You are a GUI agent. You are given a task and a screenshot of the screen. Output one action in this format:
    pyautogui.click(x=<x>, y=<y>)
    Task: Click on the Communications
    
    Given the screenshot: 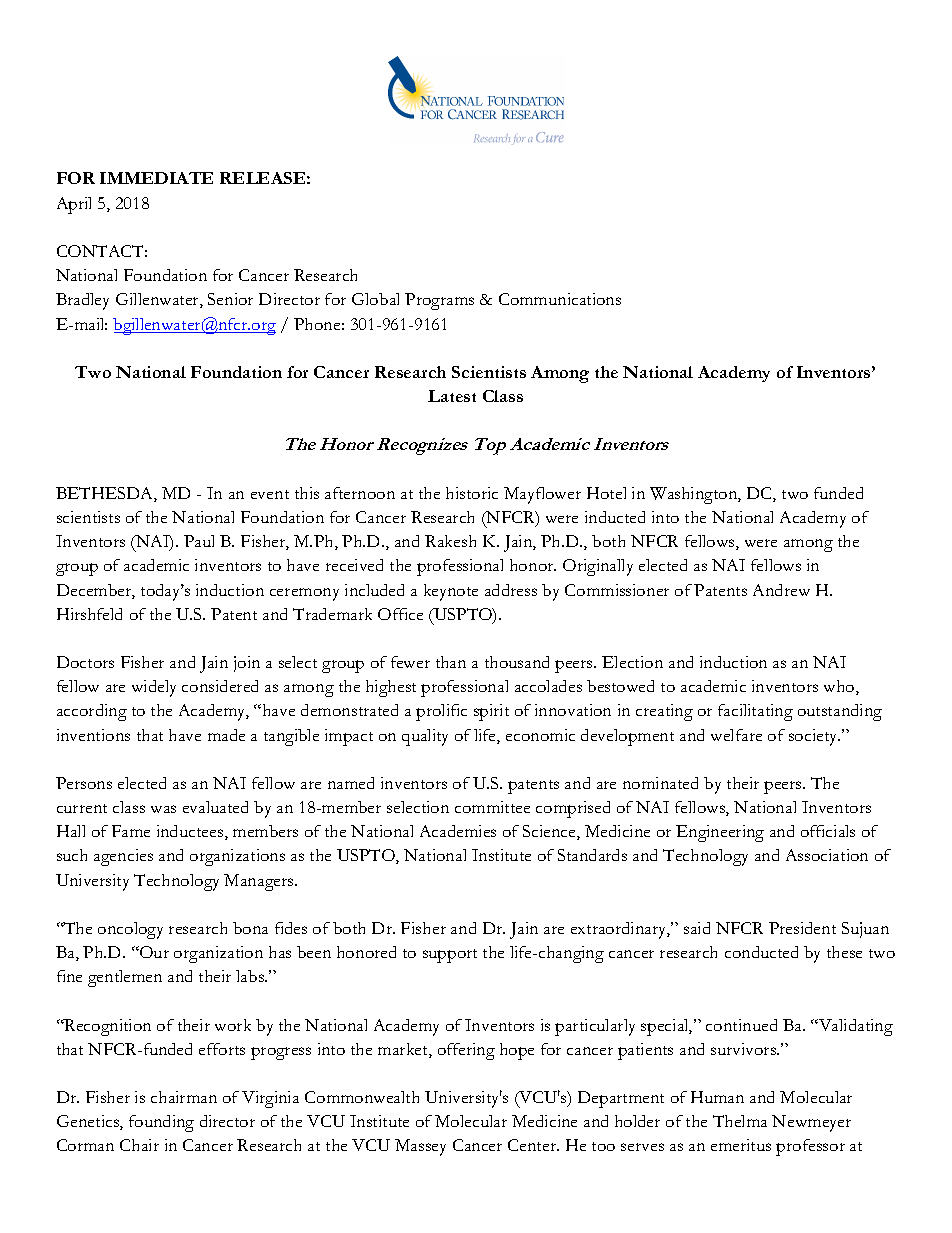 What is the action you would take?
    pyautogui.click(x=560, y=299)
